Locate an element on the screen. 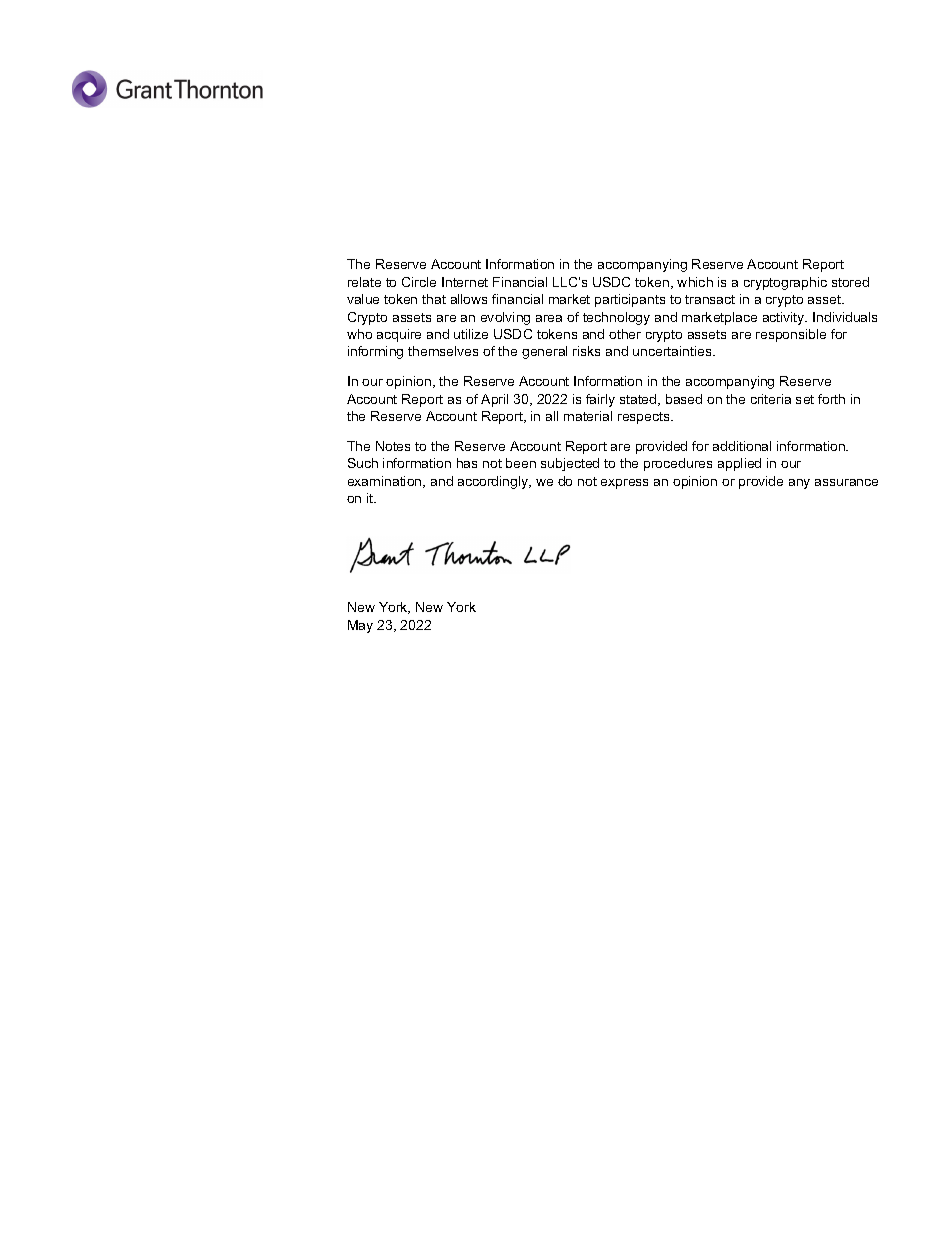 This screenshot has width=952, height=1233. Notes is located at coordinates (393, 446).
